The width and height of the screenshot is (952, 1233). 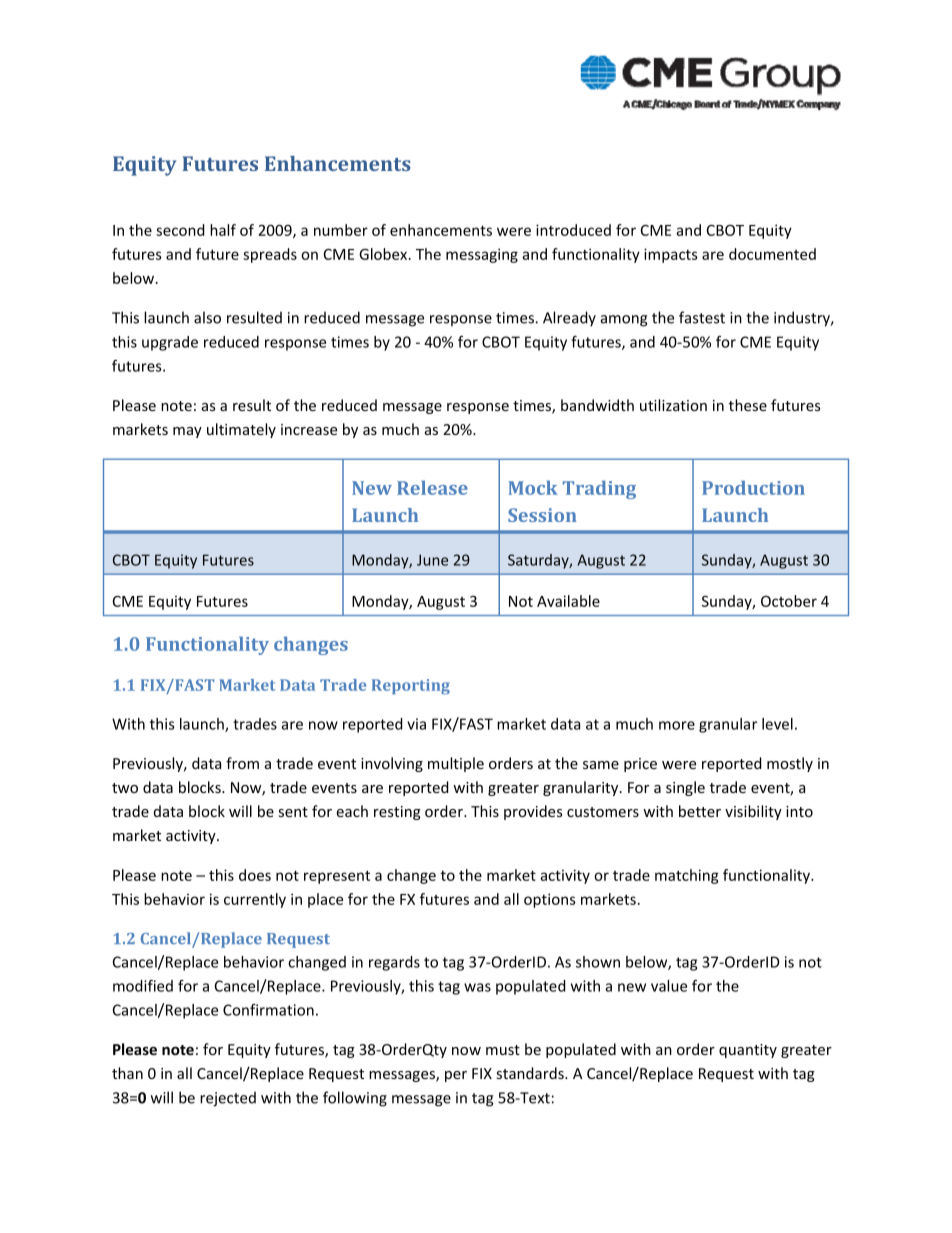 What do you see at coordinates (187, 432) in the screenshot?
I see `may` at bounding box center [187, 432].
